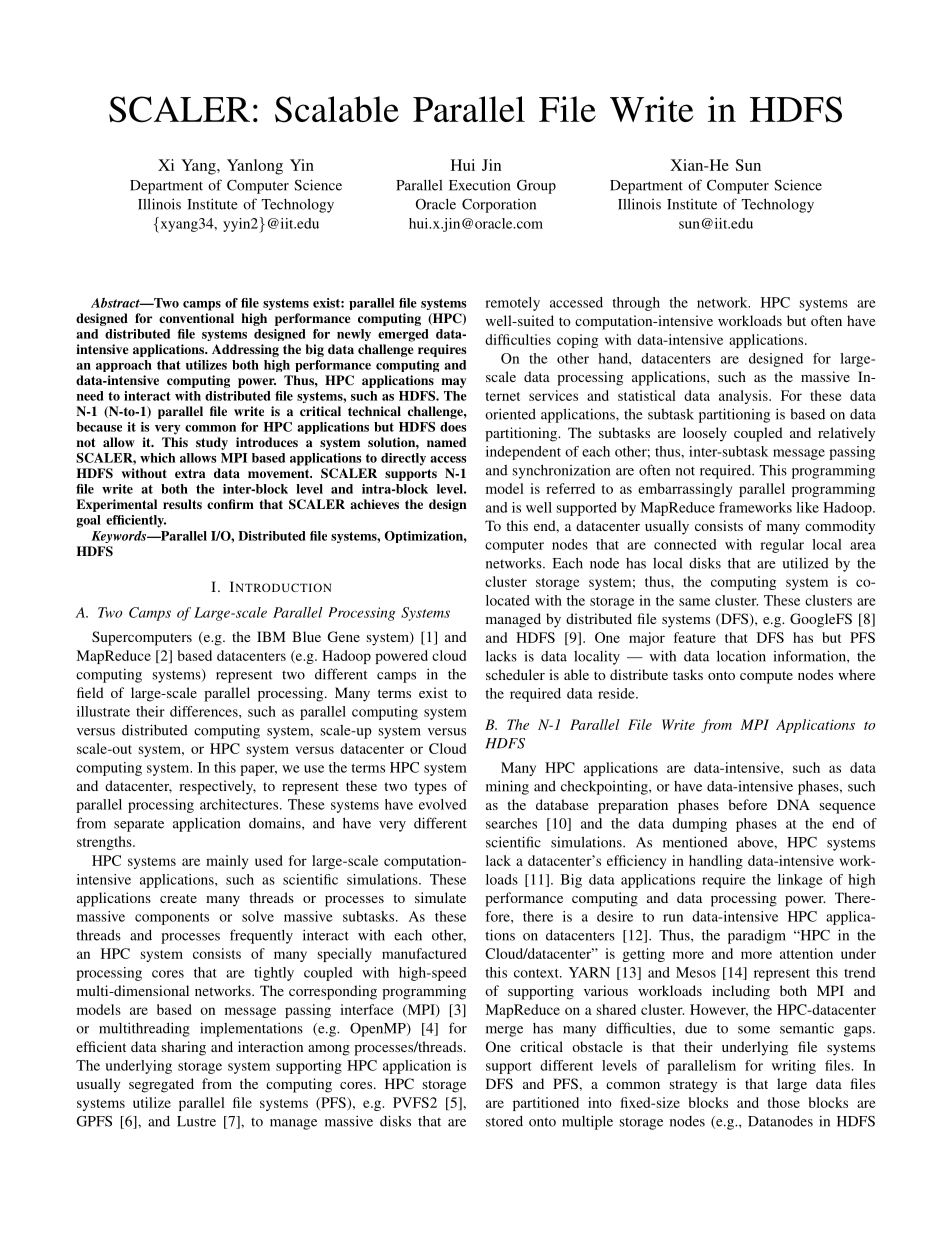  I want to click on segregated, so click(161, 1085).
